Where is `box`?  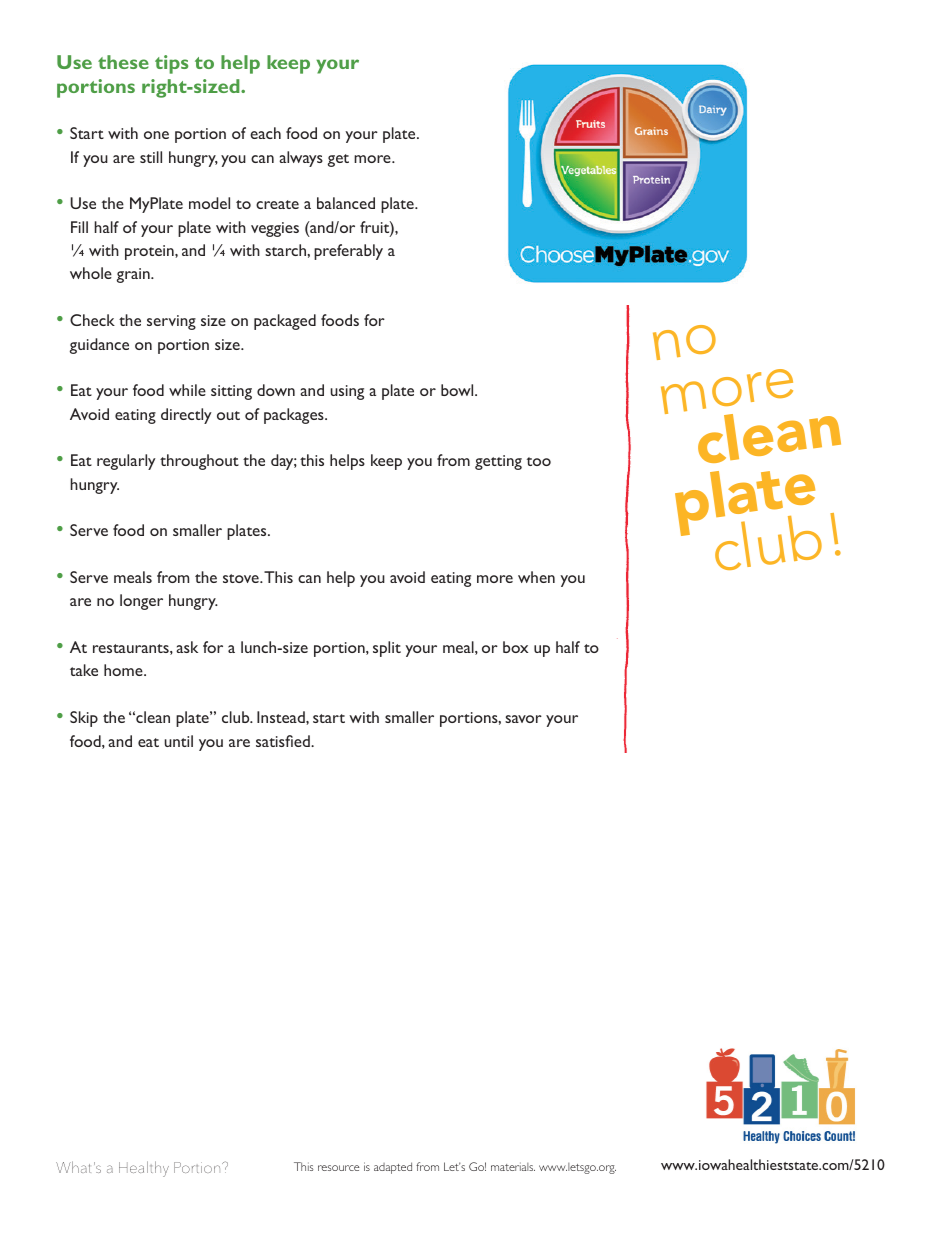
box is located at coordinates (515, 647).
